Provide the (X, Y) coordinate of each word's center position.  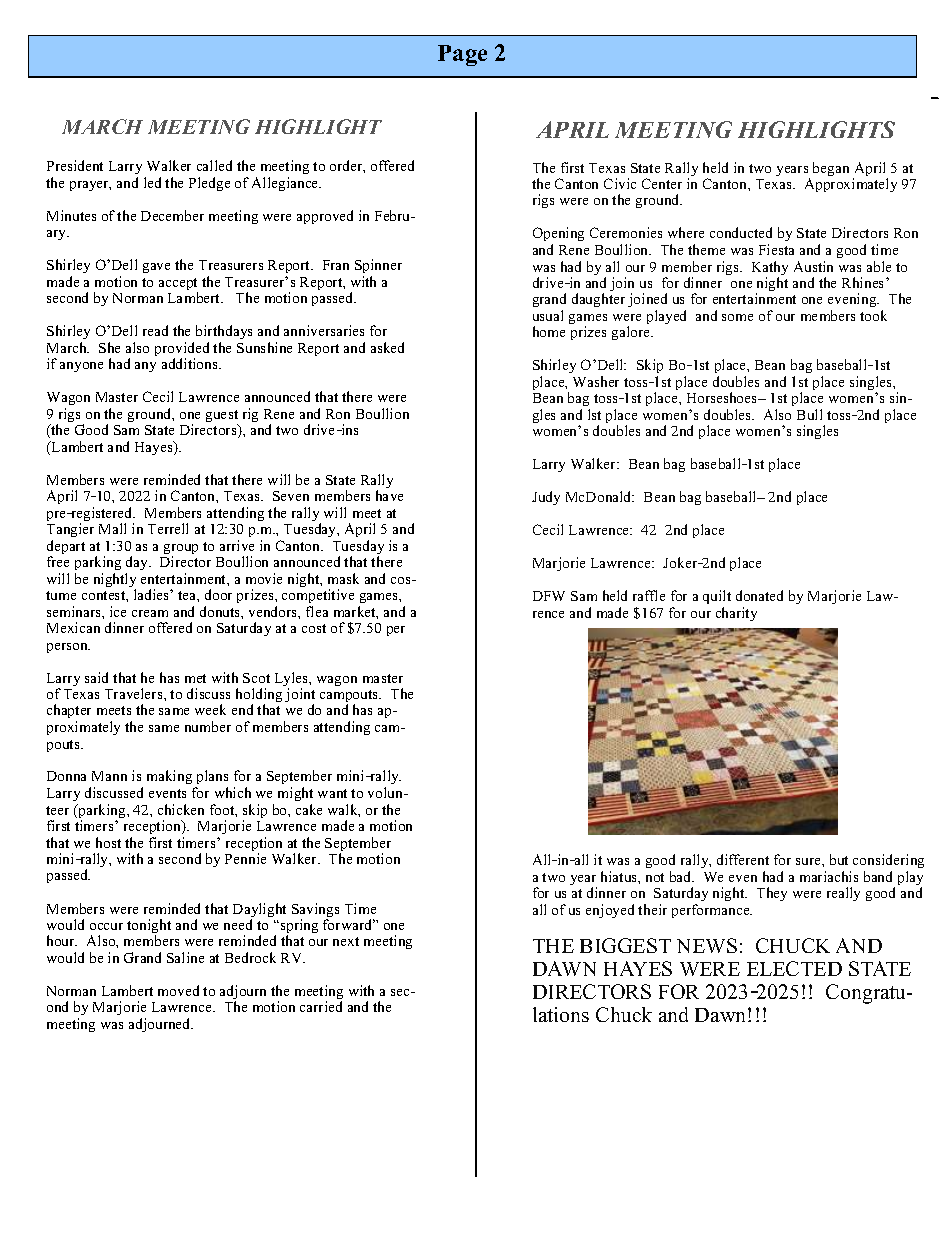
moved (178, 990)
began (831, 169)
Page (462, 55)
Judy (546, 498)
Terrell (168, 528)
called (214, 165)
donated (759, 595)
